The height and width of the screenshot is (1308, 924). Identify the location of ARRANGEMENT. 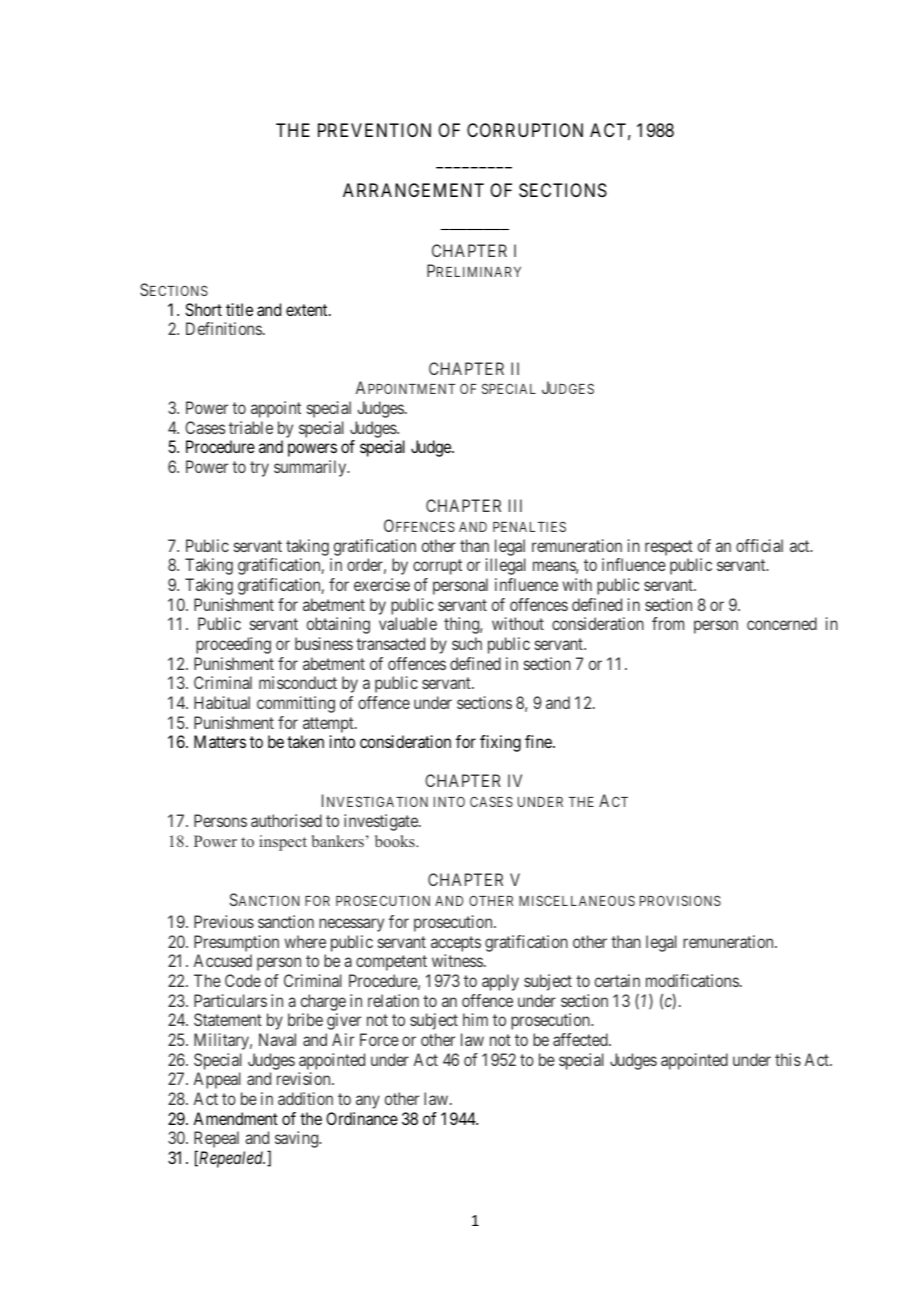
(413, 190).
